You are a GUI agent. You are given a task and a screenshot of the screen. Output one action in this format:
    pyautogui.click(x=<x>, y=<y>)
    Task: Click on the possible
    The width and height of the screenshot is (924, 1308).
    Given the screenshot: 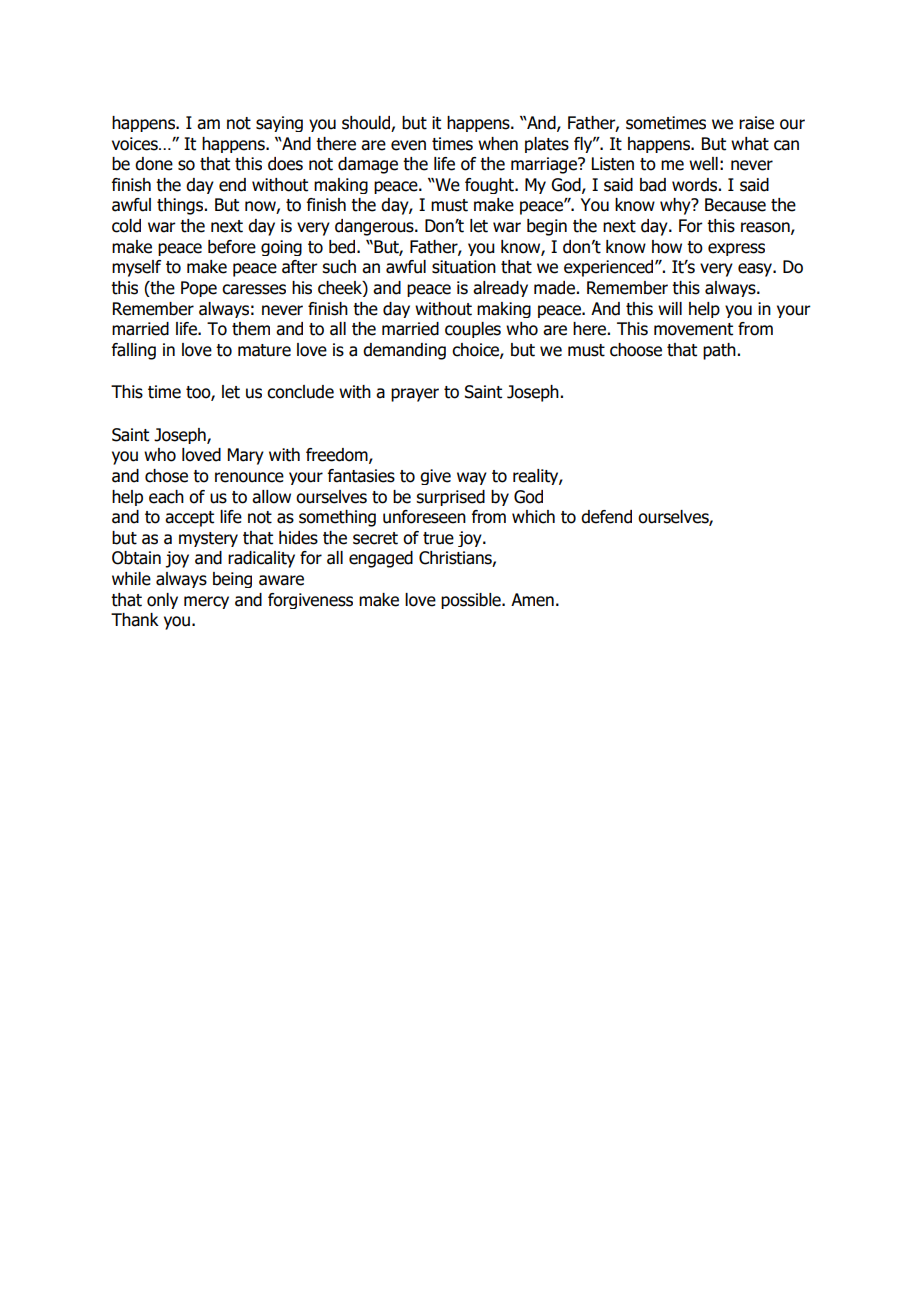 What is the action you would take?
    pyautogui.click(x=472, y=601)
